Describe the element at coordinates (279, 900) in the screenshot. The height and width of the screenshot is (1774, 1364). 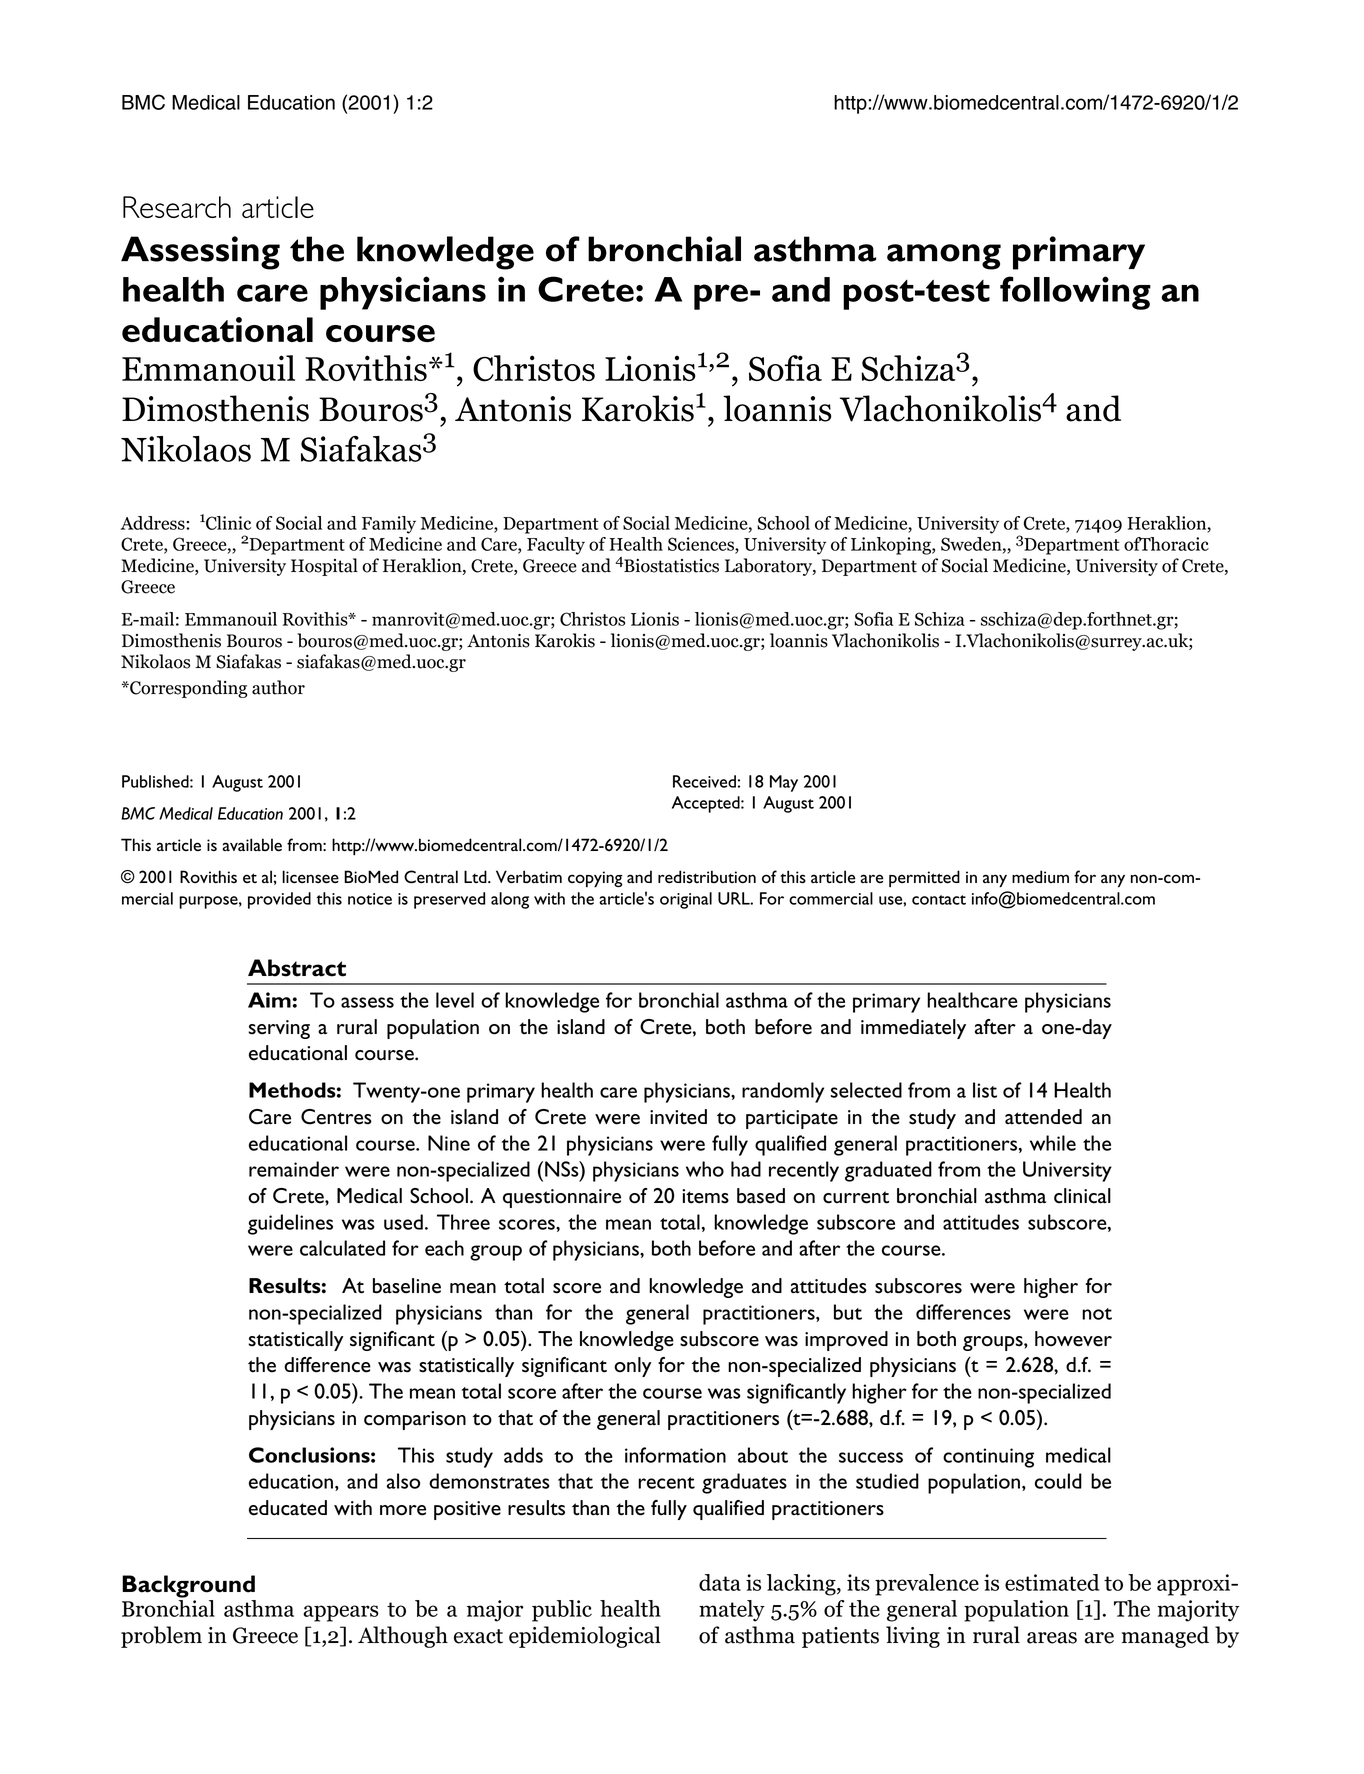
I see `provided` at that location.
